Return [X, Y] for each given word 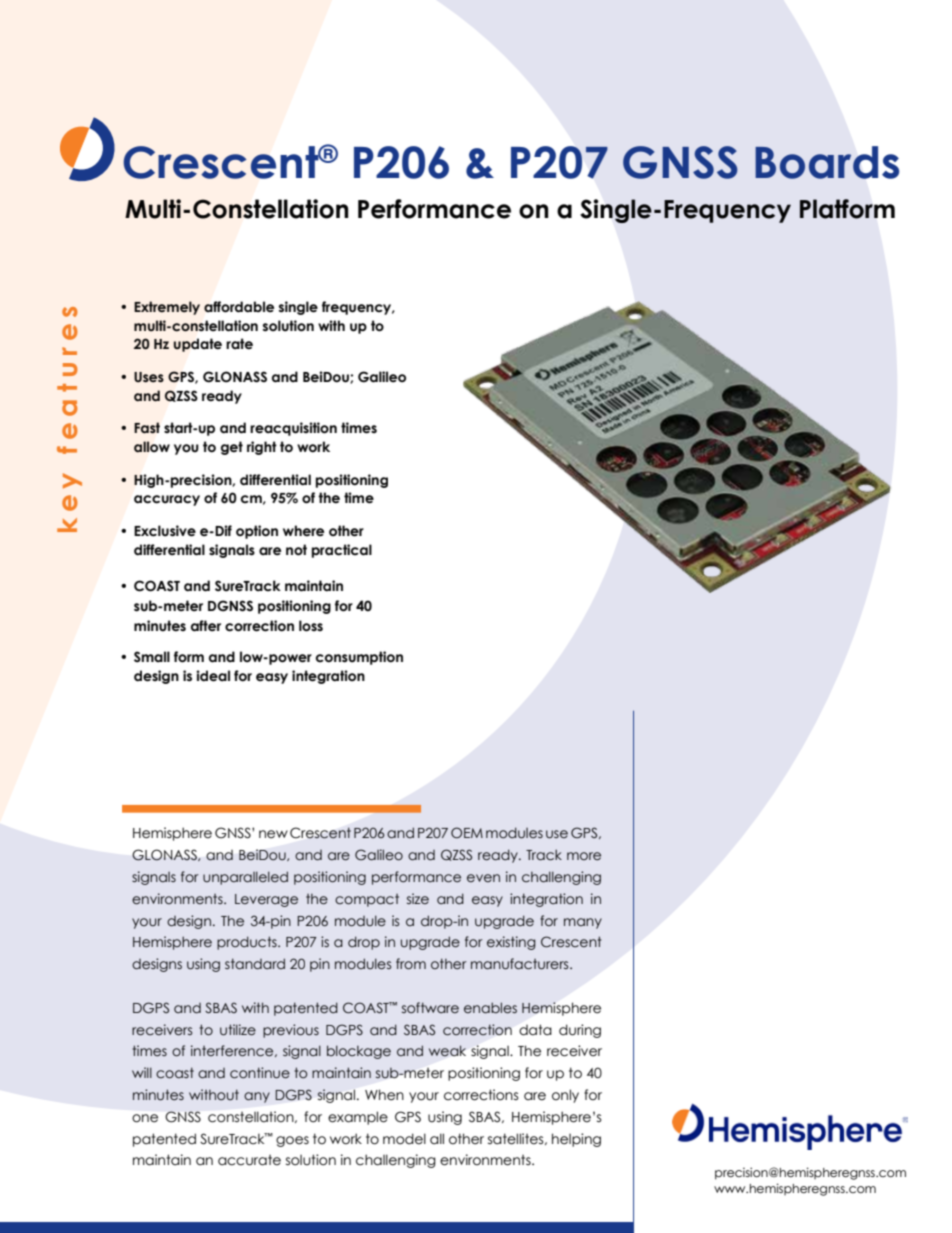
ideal [213, 676]
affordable [239, 307]
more [584, 856]
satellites [517, 1139]
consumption [359, 658]
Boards [827, 162]
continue [260, 1073]
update [197, 345]
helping [576, 1140]
